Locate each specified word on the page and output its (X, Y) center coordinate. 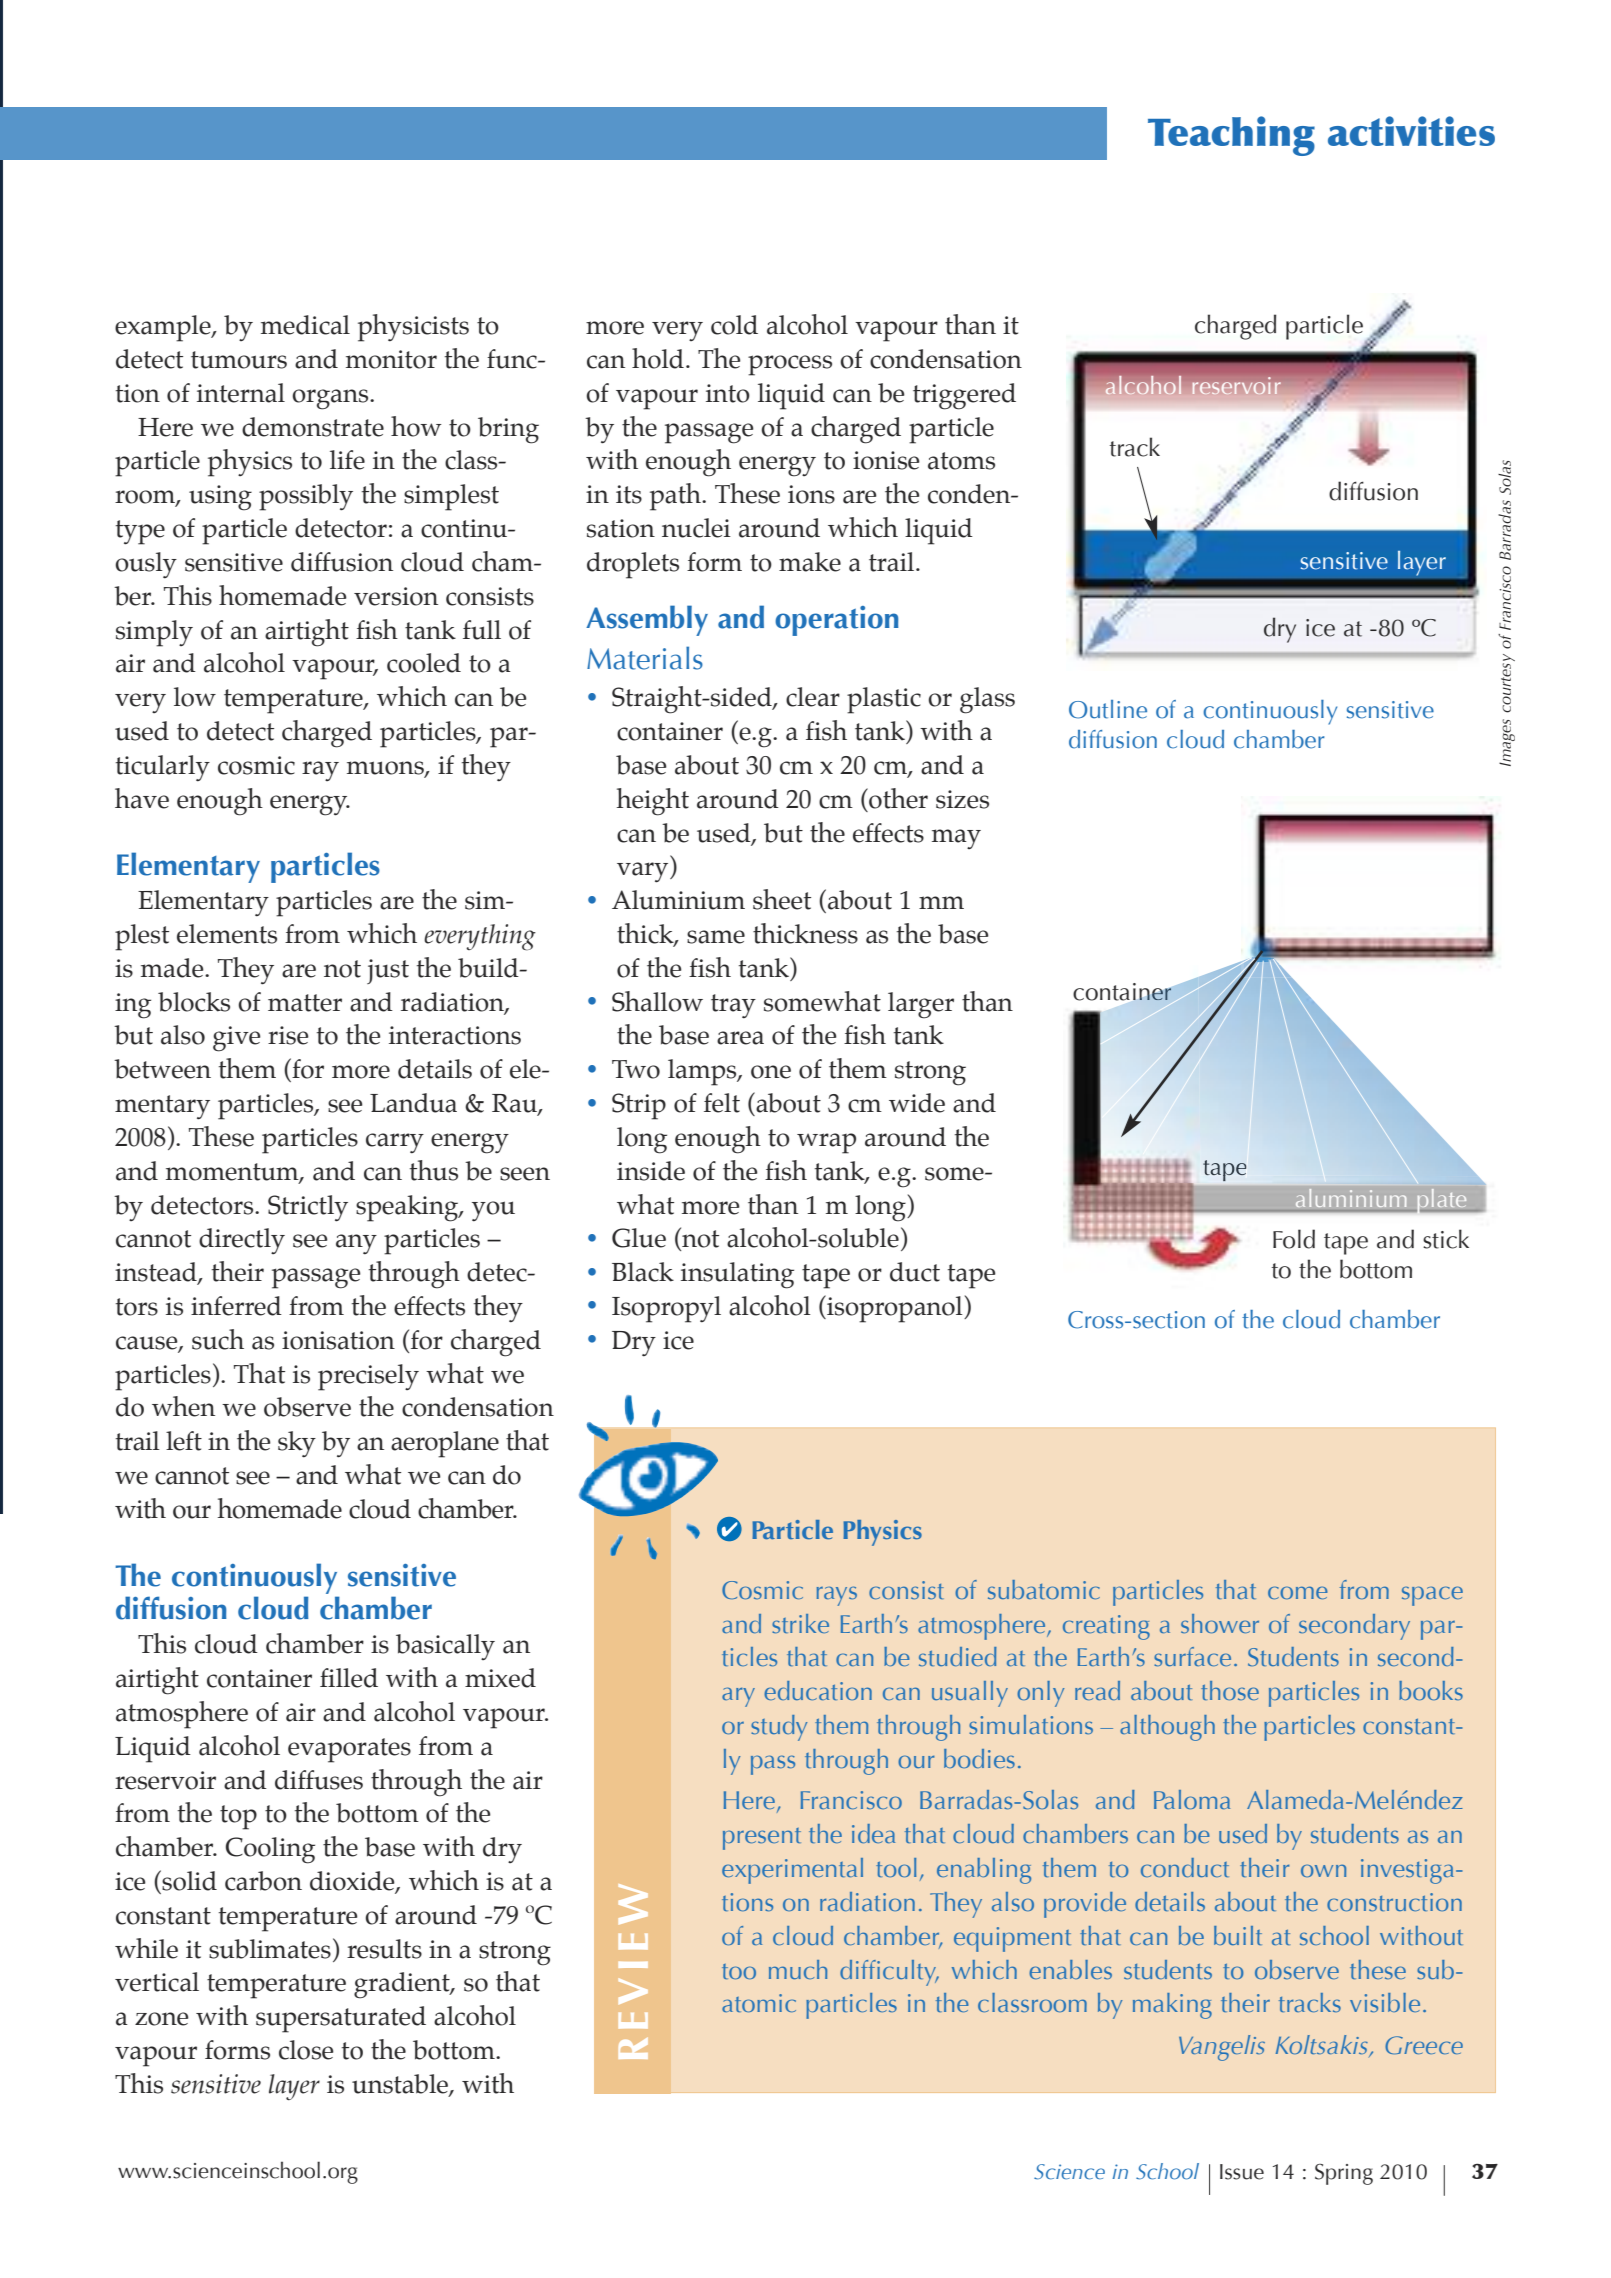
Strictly (308, 1208)
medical (305, 325)
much (798, 1969)
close (306, 2050)
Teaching (1231, 136)
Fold (1294, 1239)
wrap (826, 1143)
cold (734, 325)
